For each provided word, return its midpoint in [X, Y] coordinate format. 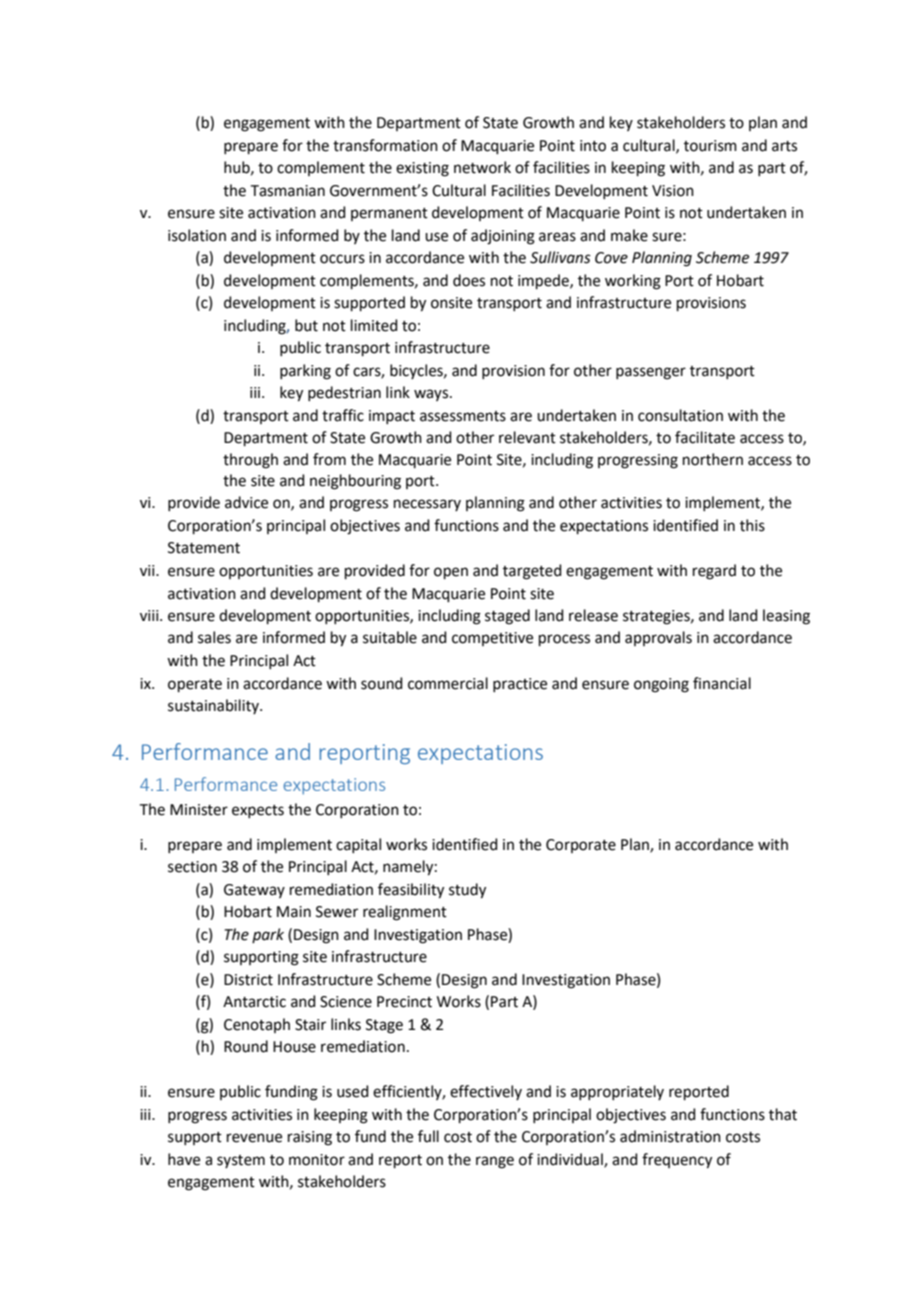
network [482, 167]
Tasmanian [288, 191]
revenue [254, 1138]
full [428, 1136]
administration [670, 1136]
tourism [710, 146]
